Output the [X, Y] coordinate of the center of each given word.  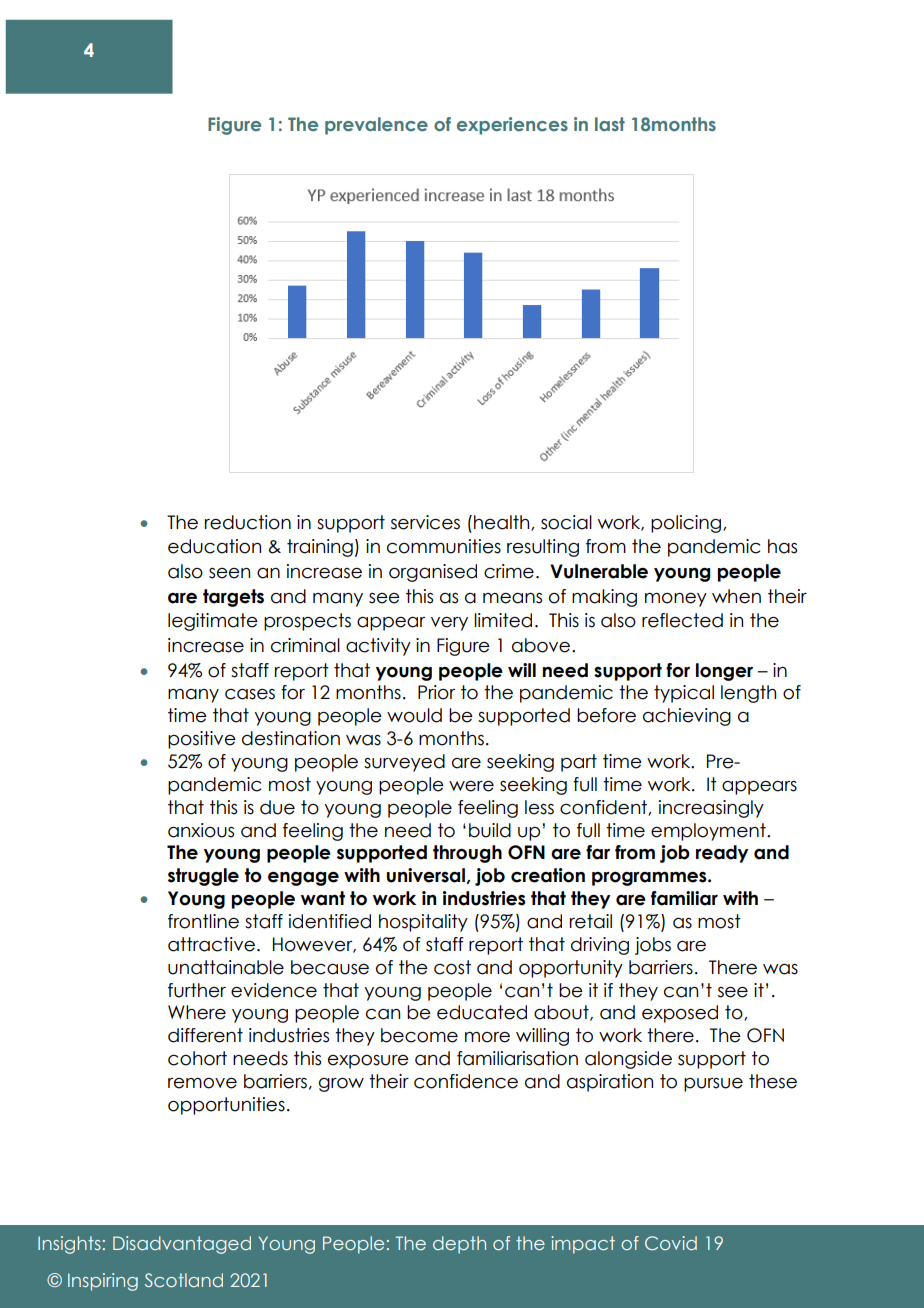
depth [459, 1245]
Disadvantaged [182, 1245]
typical [684, 694]
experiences [512, 126]
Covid [671, 1243]
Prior [436, 692]
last [610, 124]
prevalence [376, 126]
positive [202, 740]
